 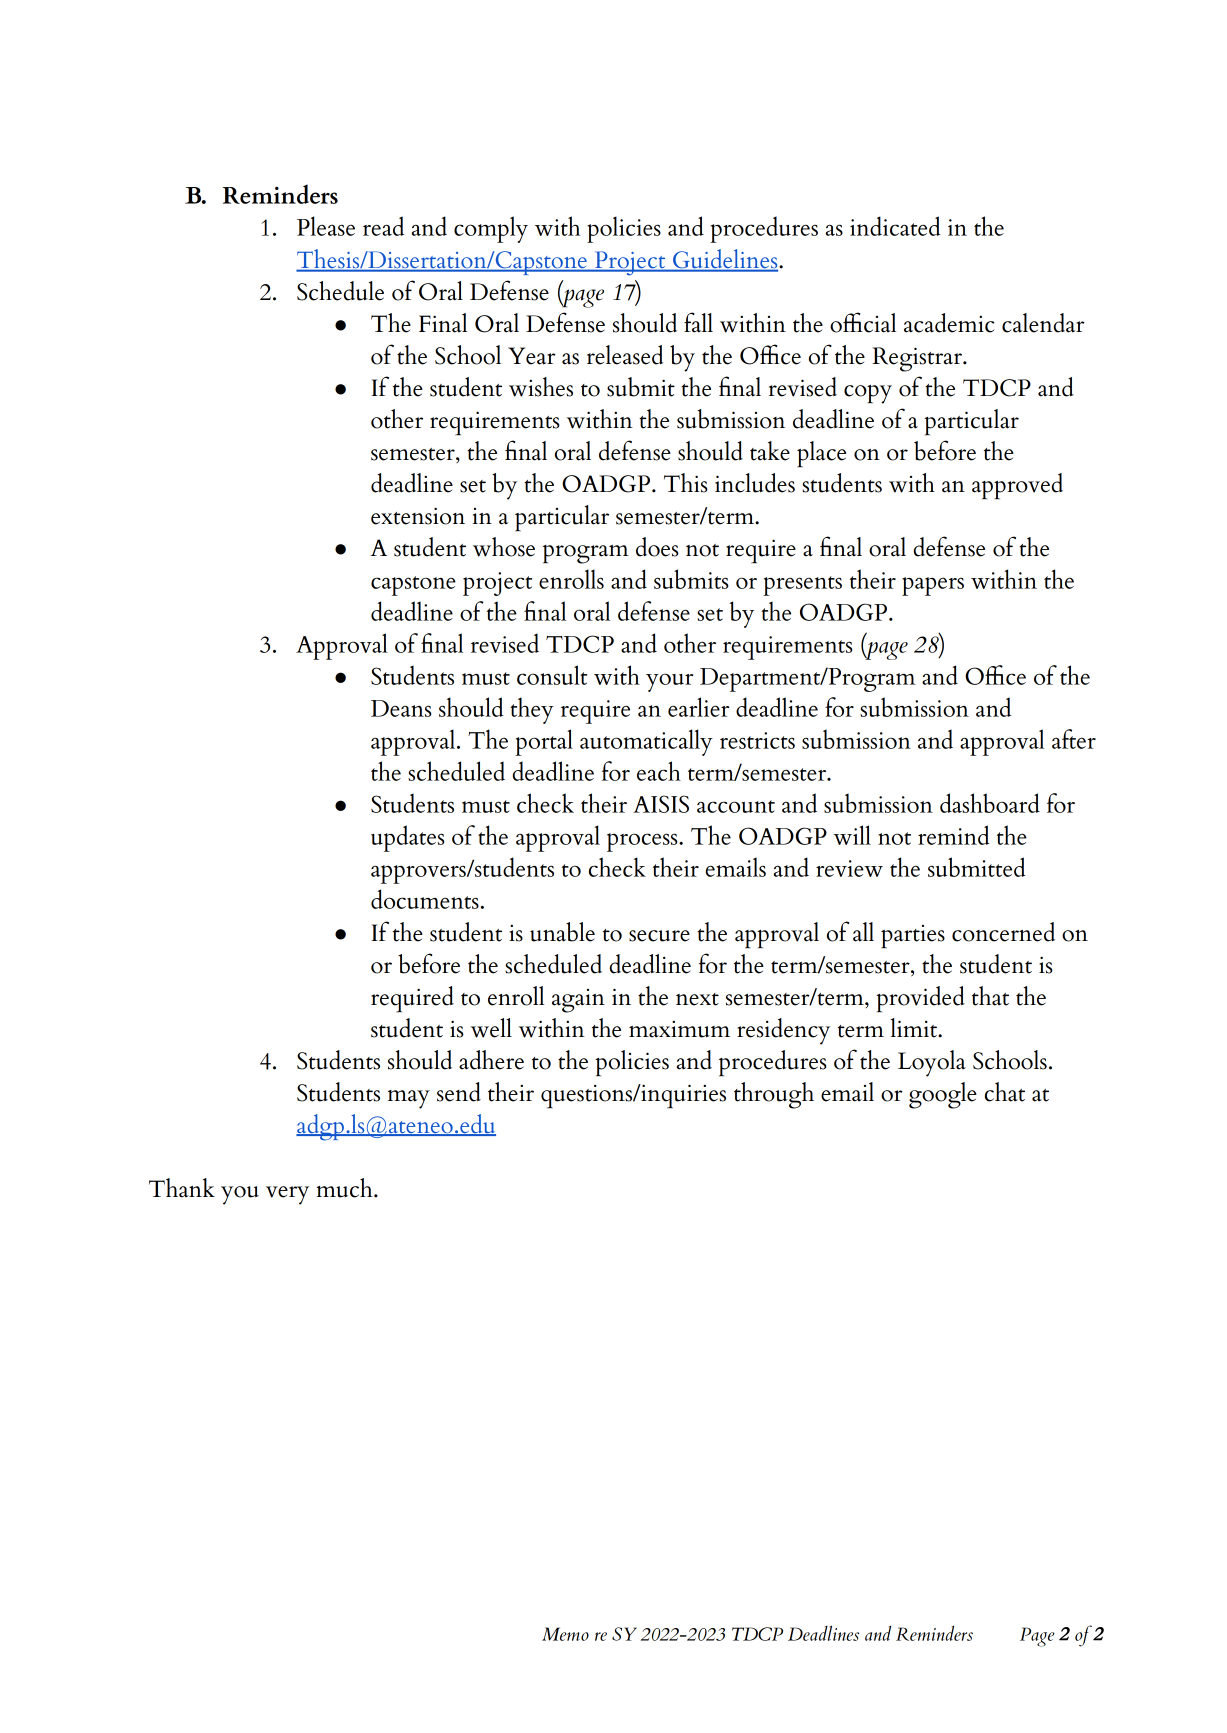 I want to click on Please, so click(x=326, y=226).
